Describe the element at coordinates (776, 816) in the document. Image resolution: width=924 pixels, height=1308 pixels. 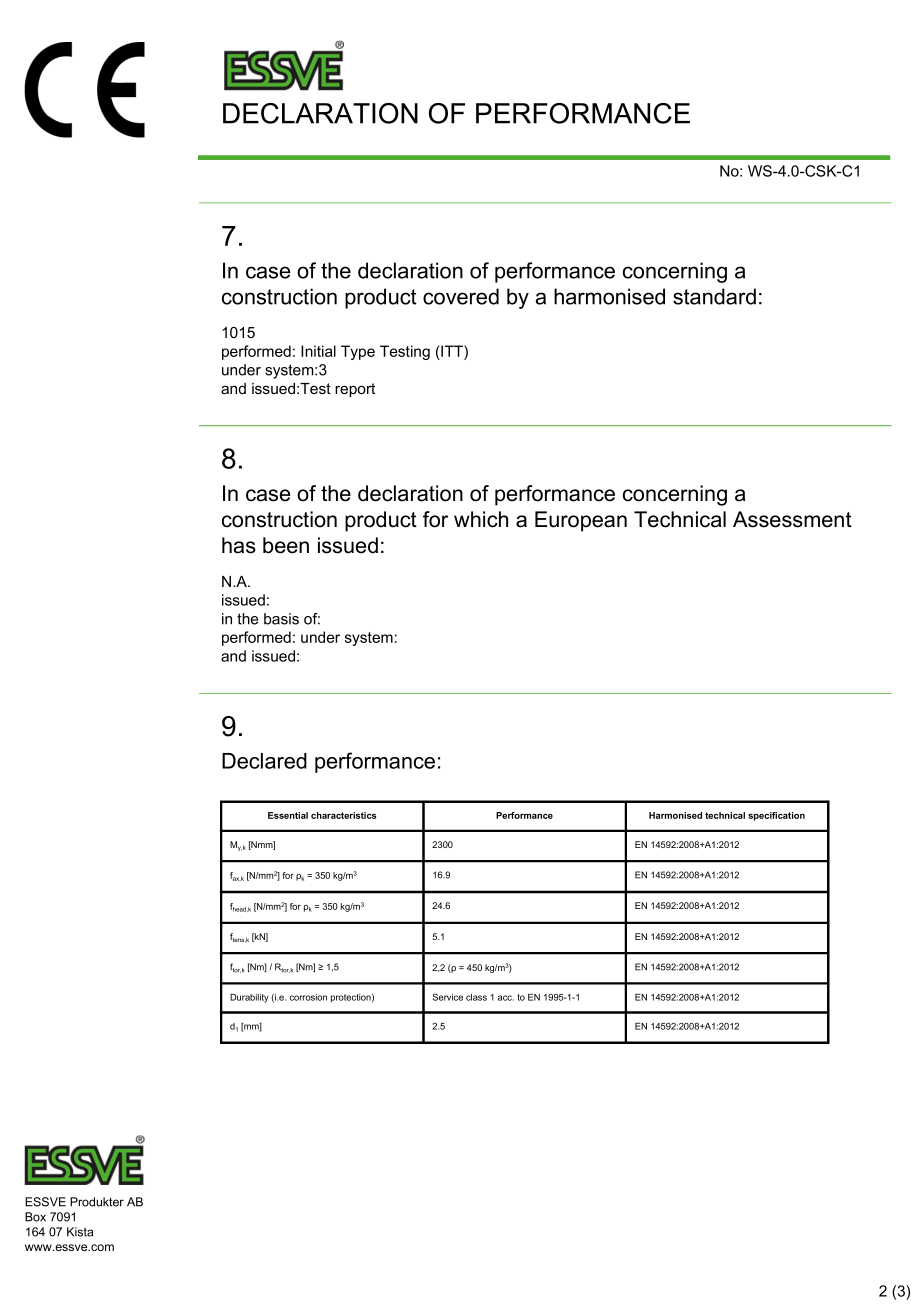
I see `specification` at that location.
